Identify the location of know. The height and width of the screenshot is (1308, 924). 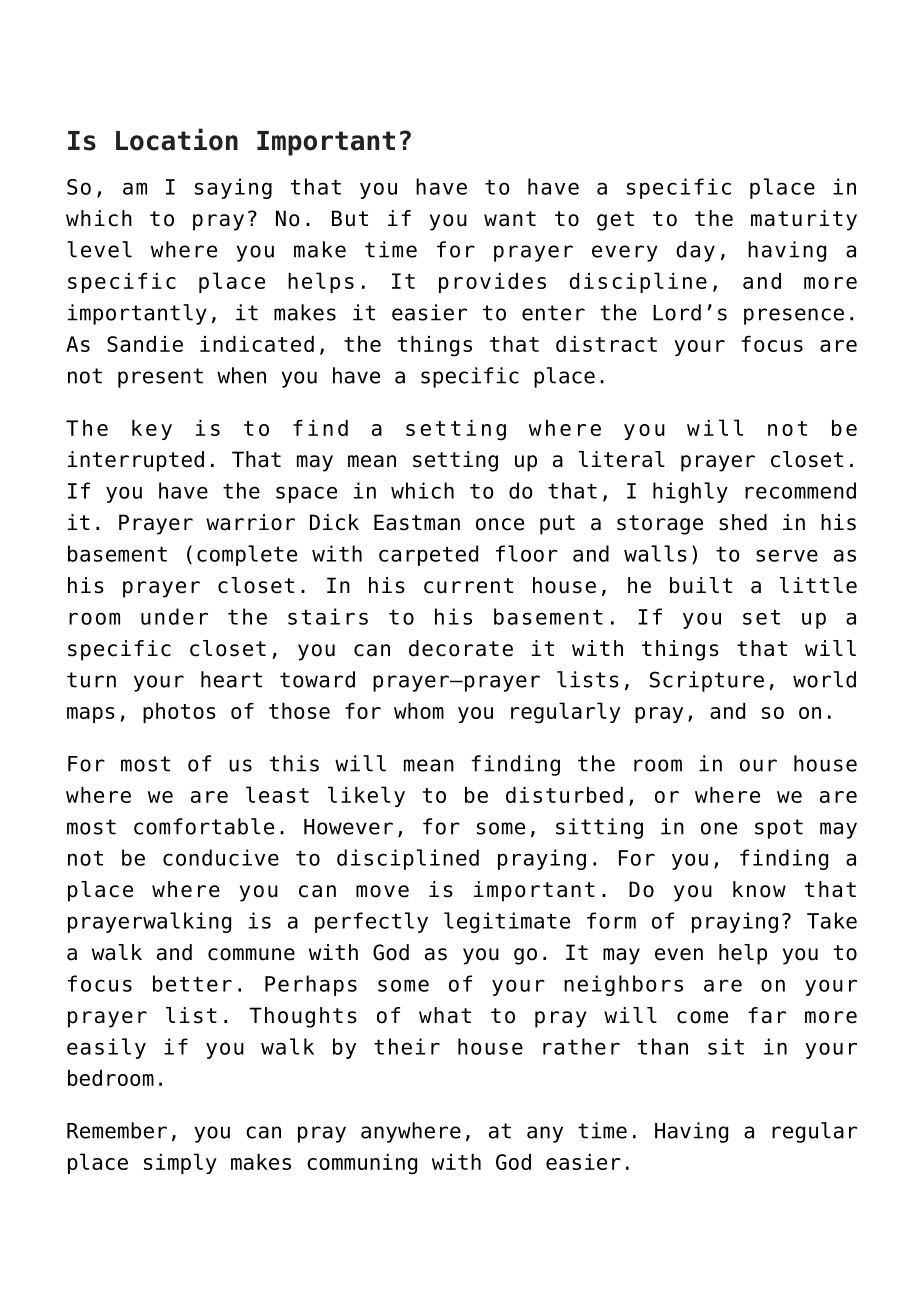
(759, 889).
